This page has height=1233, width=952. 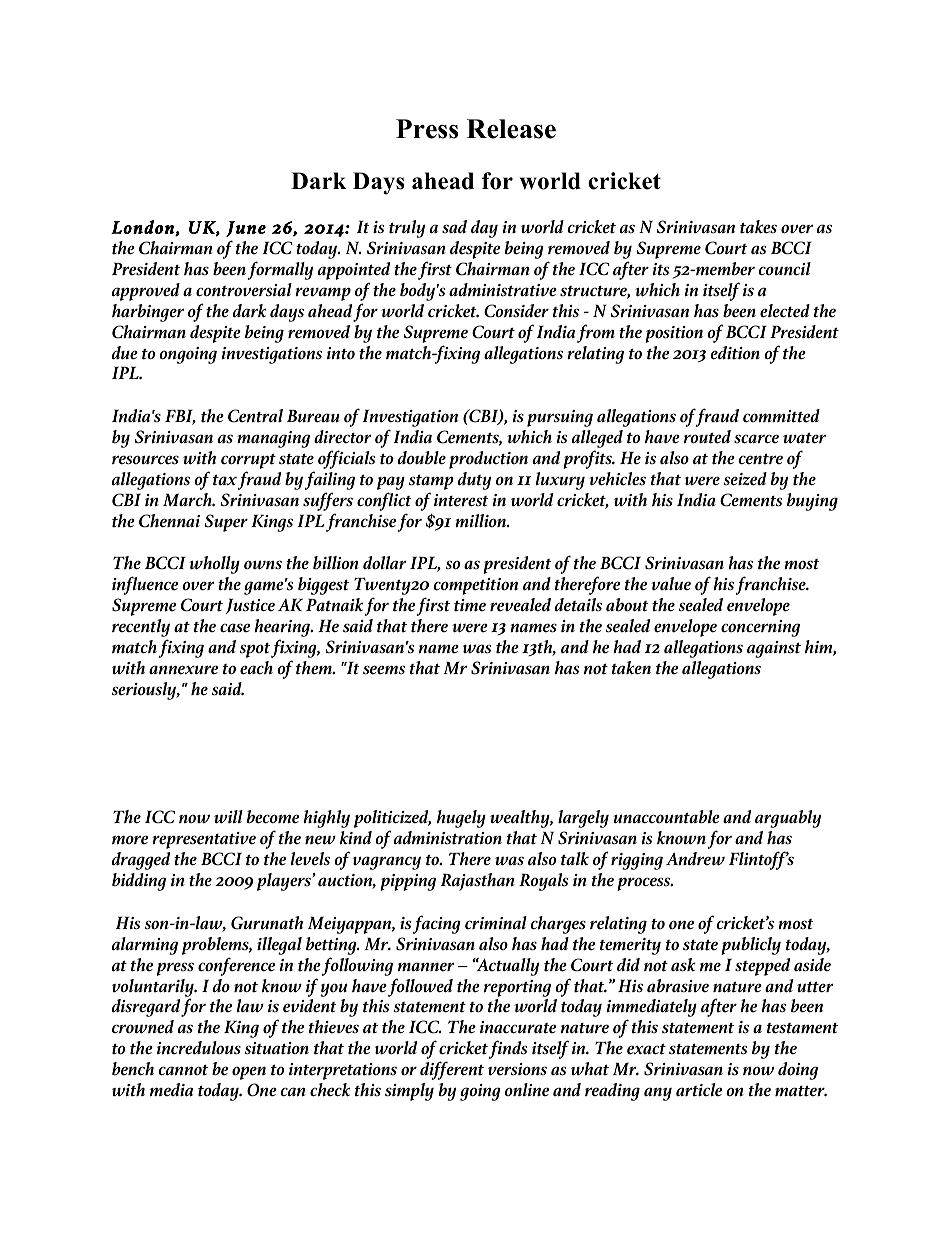 I want to click on Rajasthan, so click(x=478, y=882).
